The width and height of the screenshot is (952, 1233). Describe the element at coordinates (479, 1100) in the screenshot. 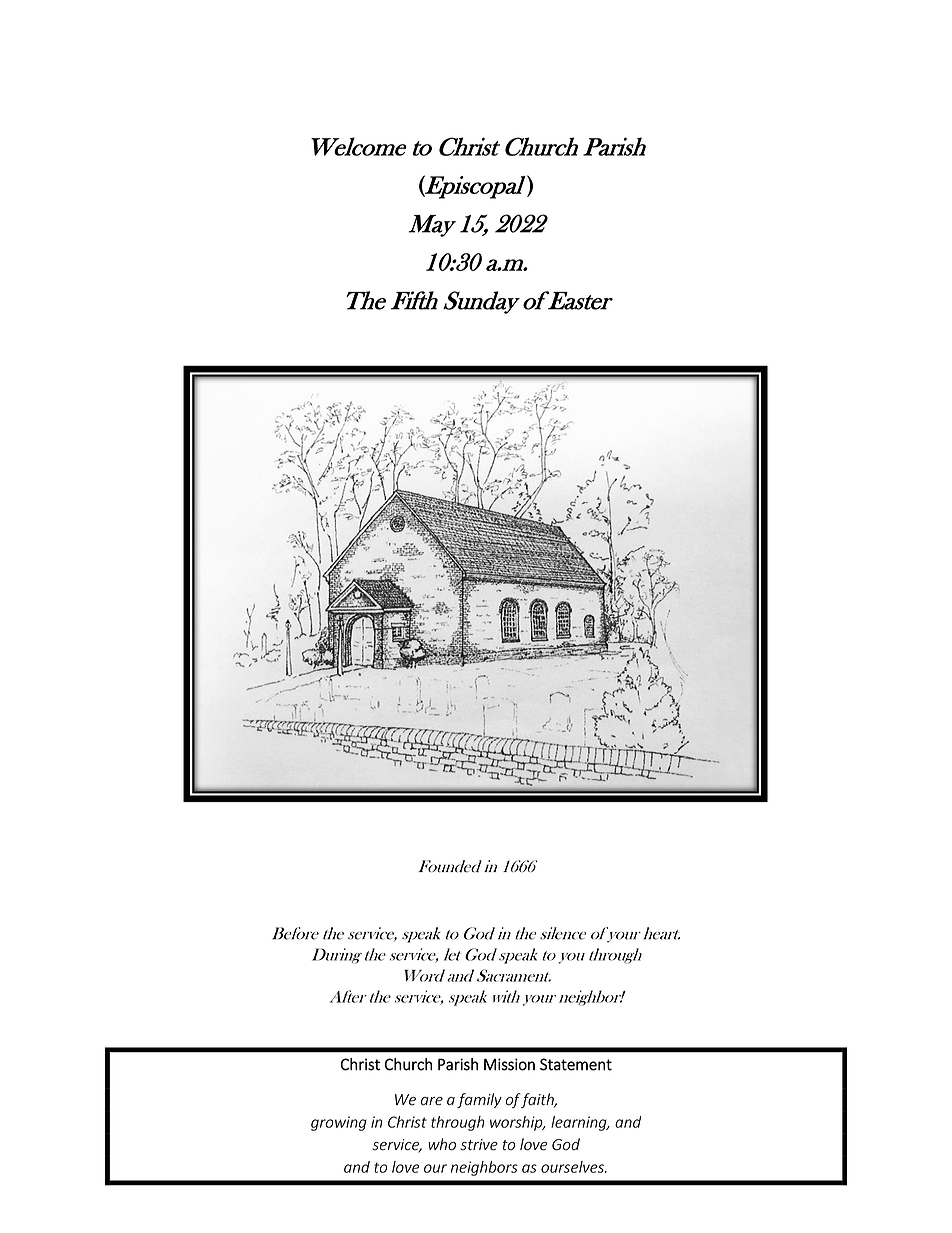

I see `family` at that location.
